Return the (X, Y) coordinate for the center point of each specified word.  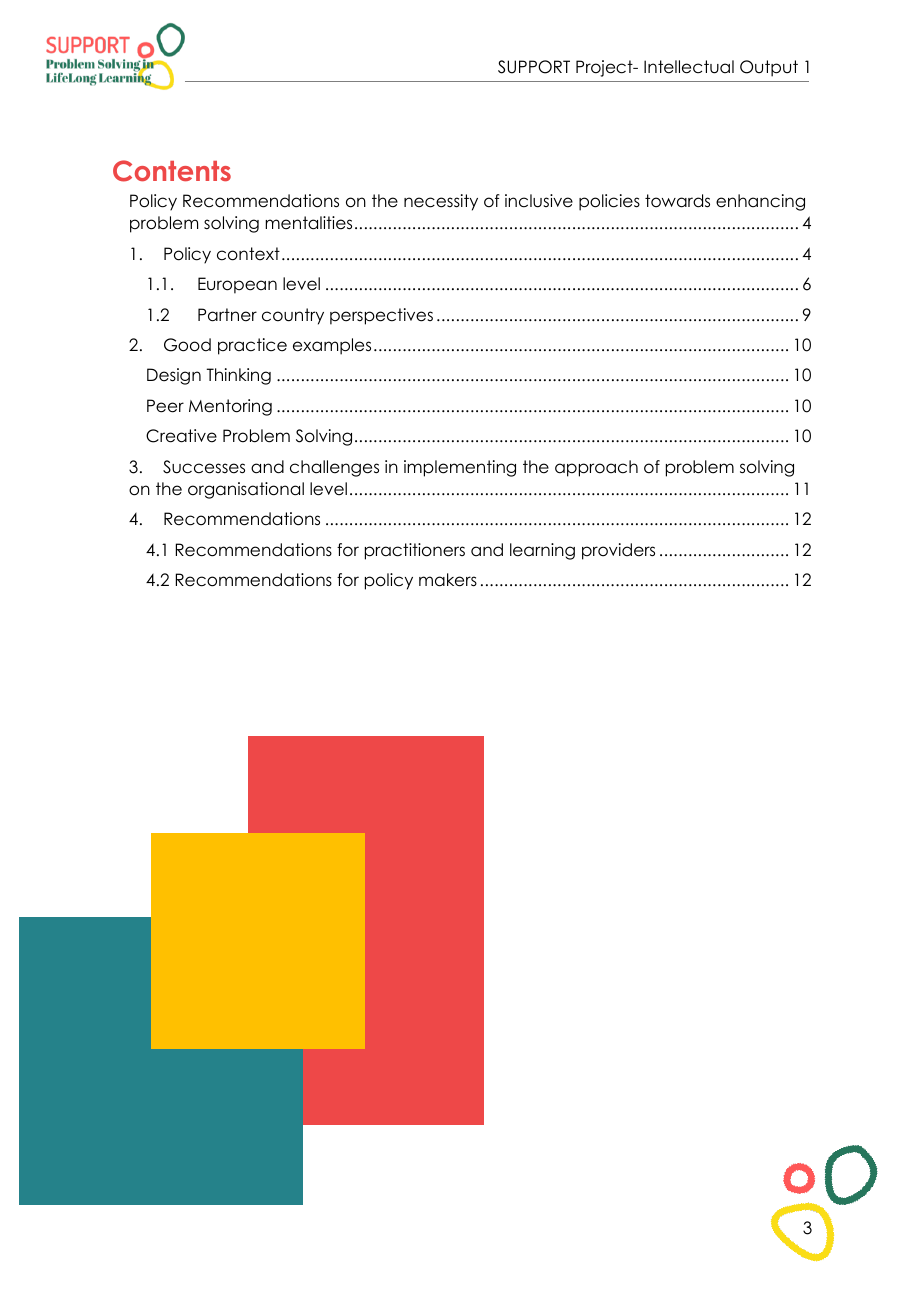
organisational (246, 490)
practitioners (415, 551)
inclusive (539, 201)
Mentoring (230, 407)
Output (769, 68)
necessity (441, 202)
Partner (227, 315)
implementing (460, 468)
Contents (172, 171)
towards (677, 201)
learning (542, 551)
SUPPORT (534, 67)
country (293, 316)
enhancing (760, 202)
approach (596, 468)
